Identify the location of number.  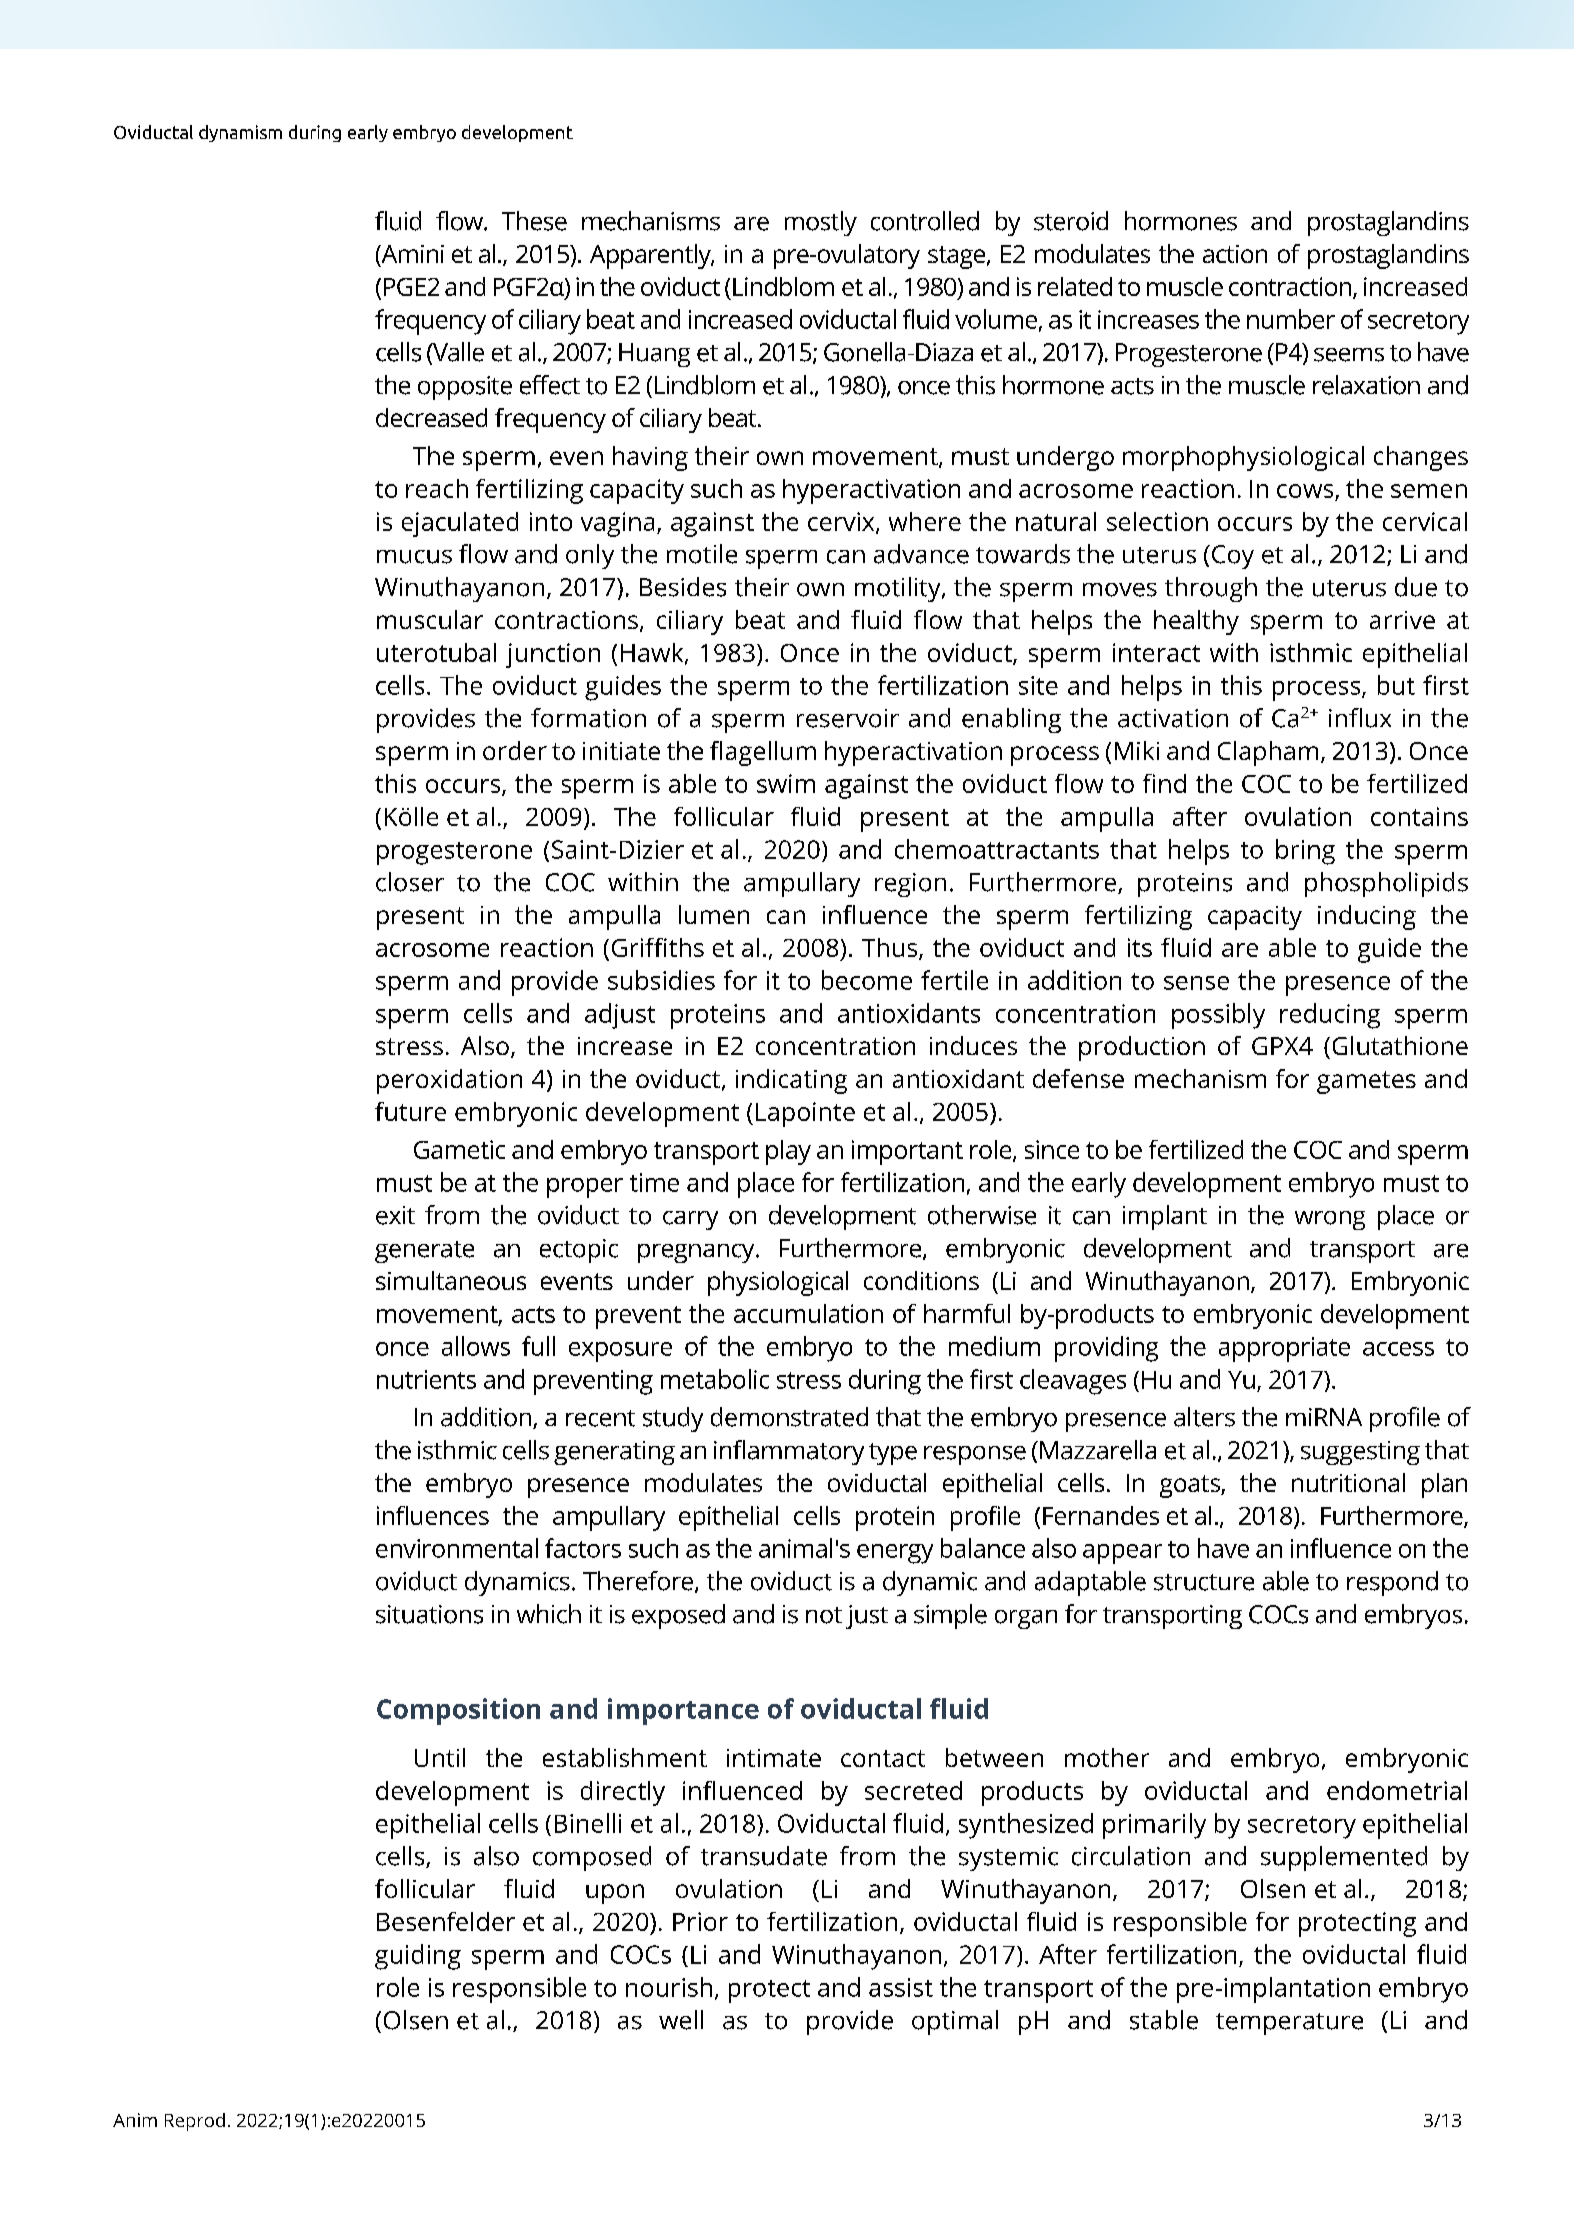
(1291, 319).
